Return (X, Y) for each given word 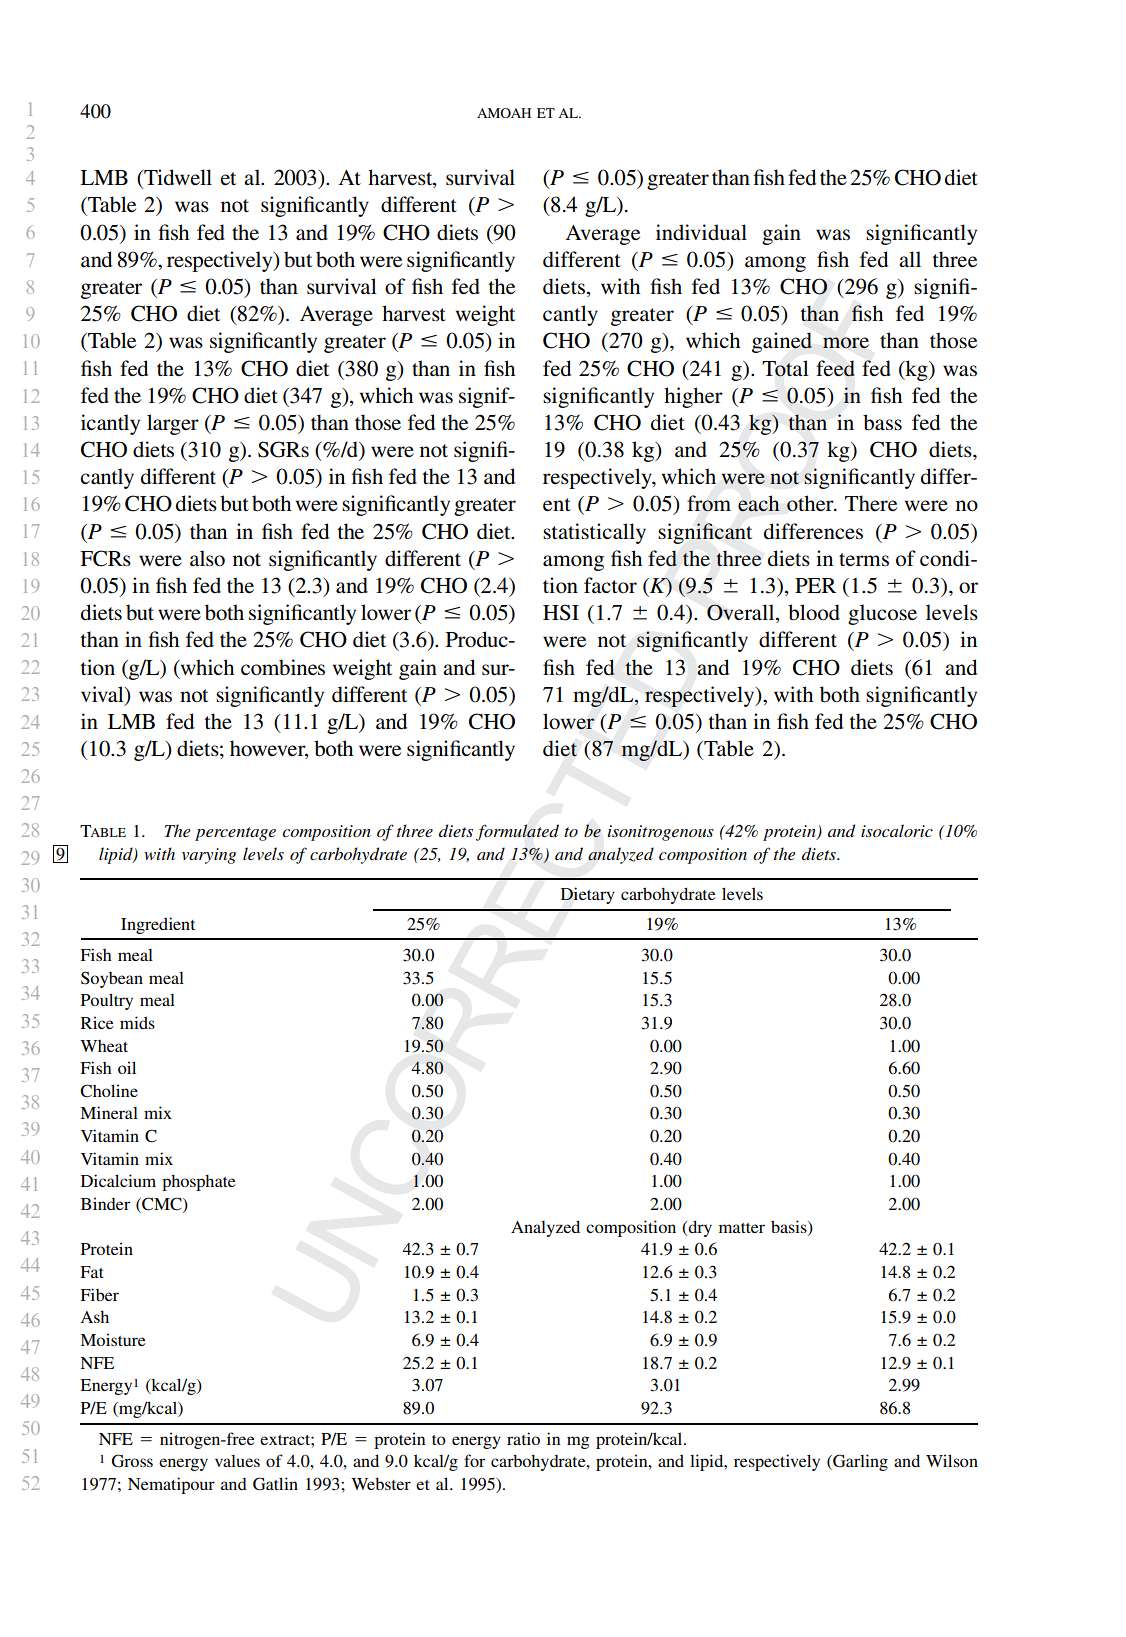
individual (701, 232)
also (207, 558)
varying (209, 856)
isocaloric (897, 830)
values (237, 1461)
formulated (517, 832)
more (846, 342)
